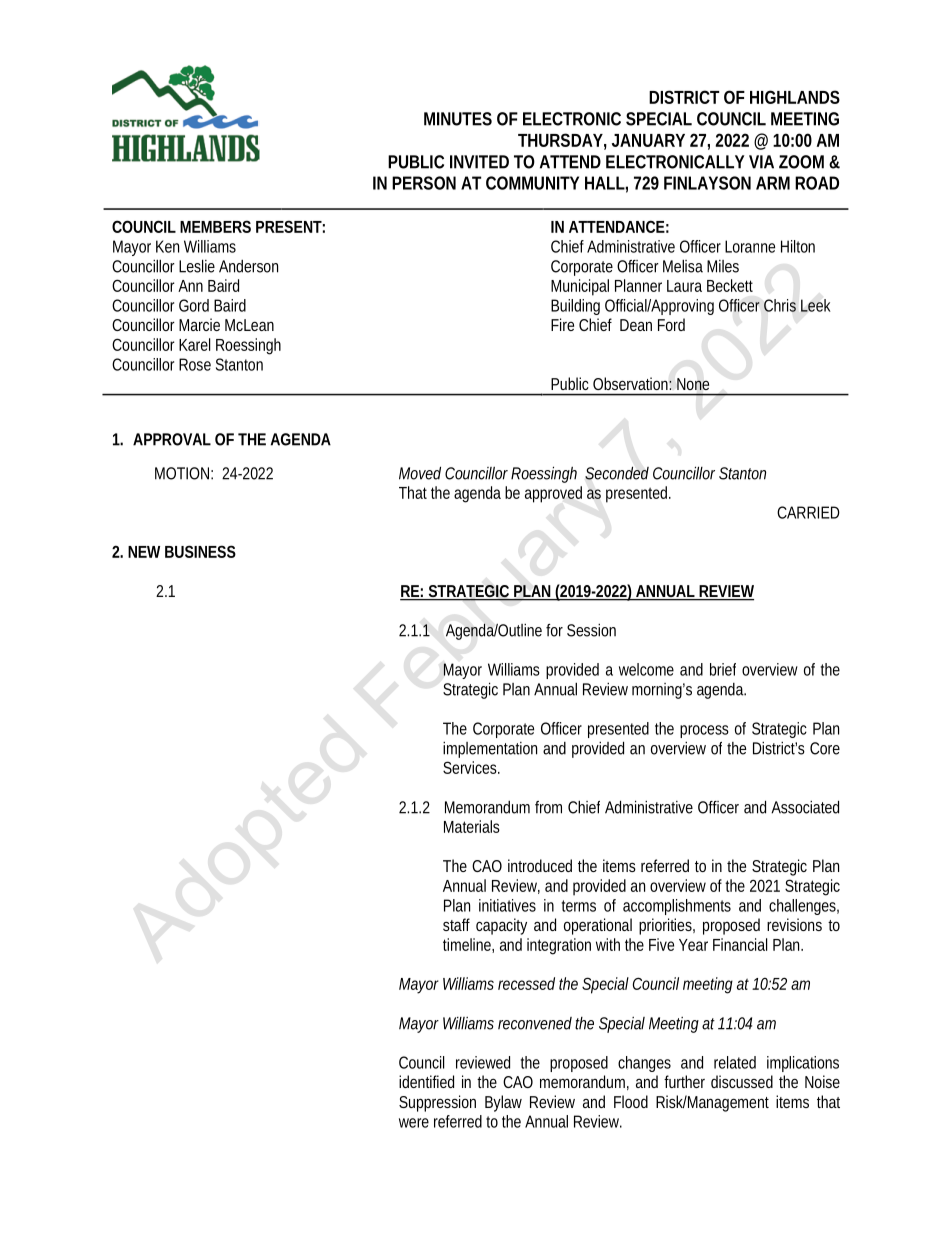 Image resolution: width=952 pixels, height=1233 pixels. What do you see at coordinates (458, 119) in the document?
I see `MINUTES` at bounding box center [458, 119].
